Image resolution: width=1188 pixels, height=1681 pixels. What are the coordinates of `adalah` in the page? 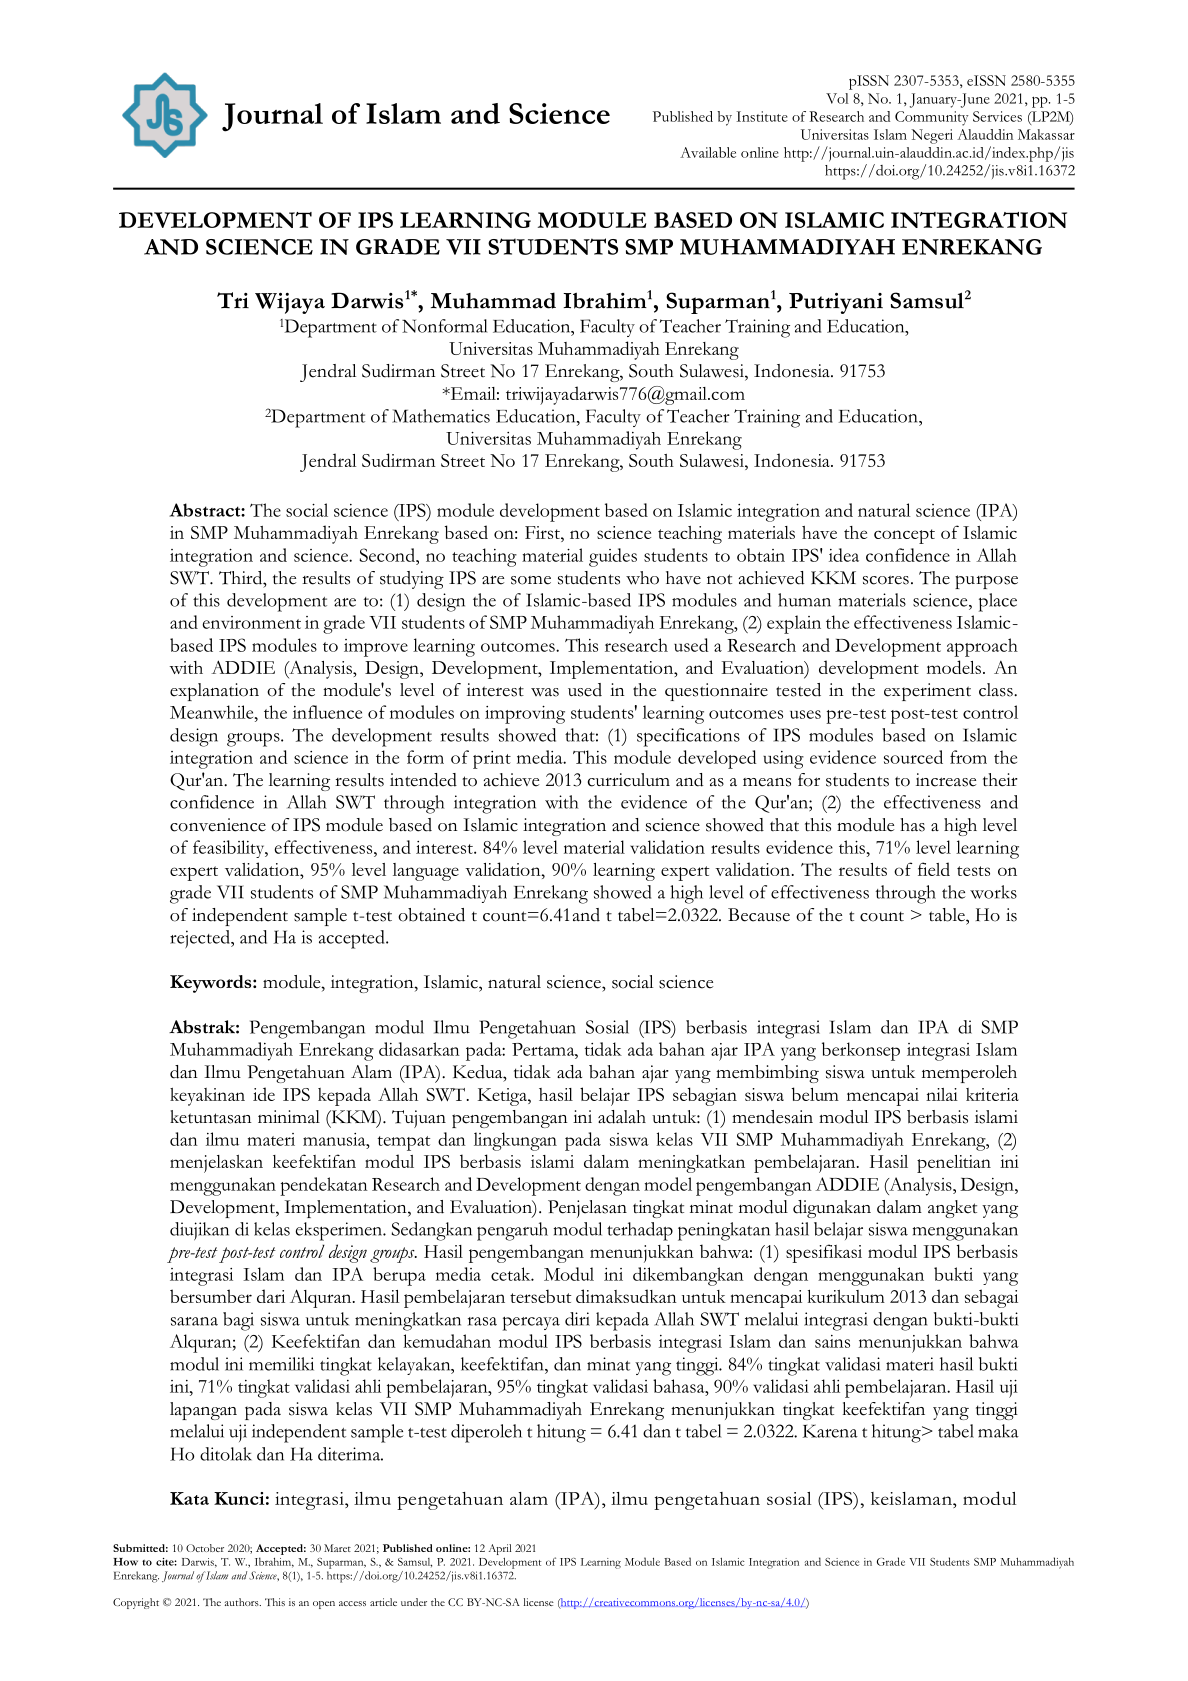 It's located at (622, 1117).
